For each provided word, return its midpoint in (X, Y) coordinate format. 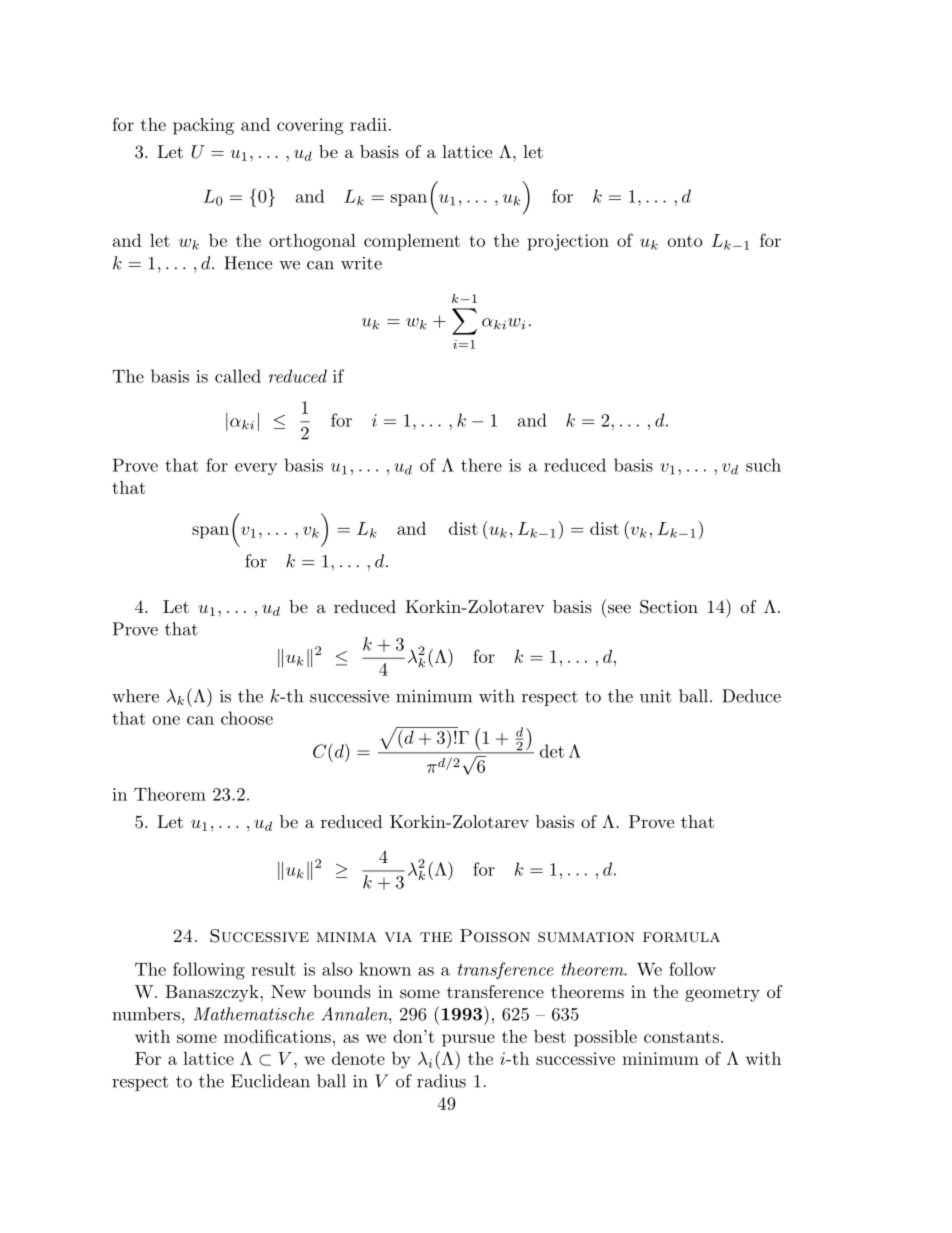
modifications (277, 1036)
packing (203, 126)
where (135, 696)
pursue (468, 1040)
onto (685, 241)
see (619, 608)
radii (368, 124)
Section (669, 607)
